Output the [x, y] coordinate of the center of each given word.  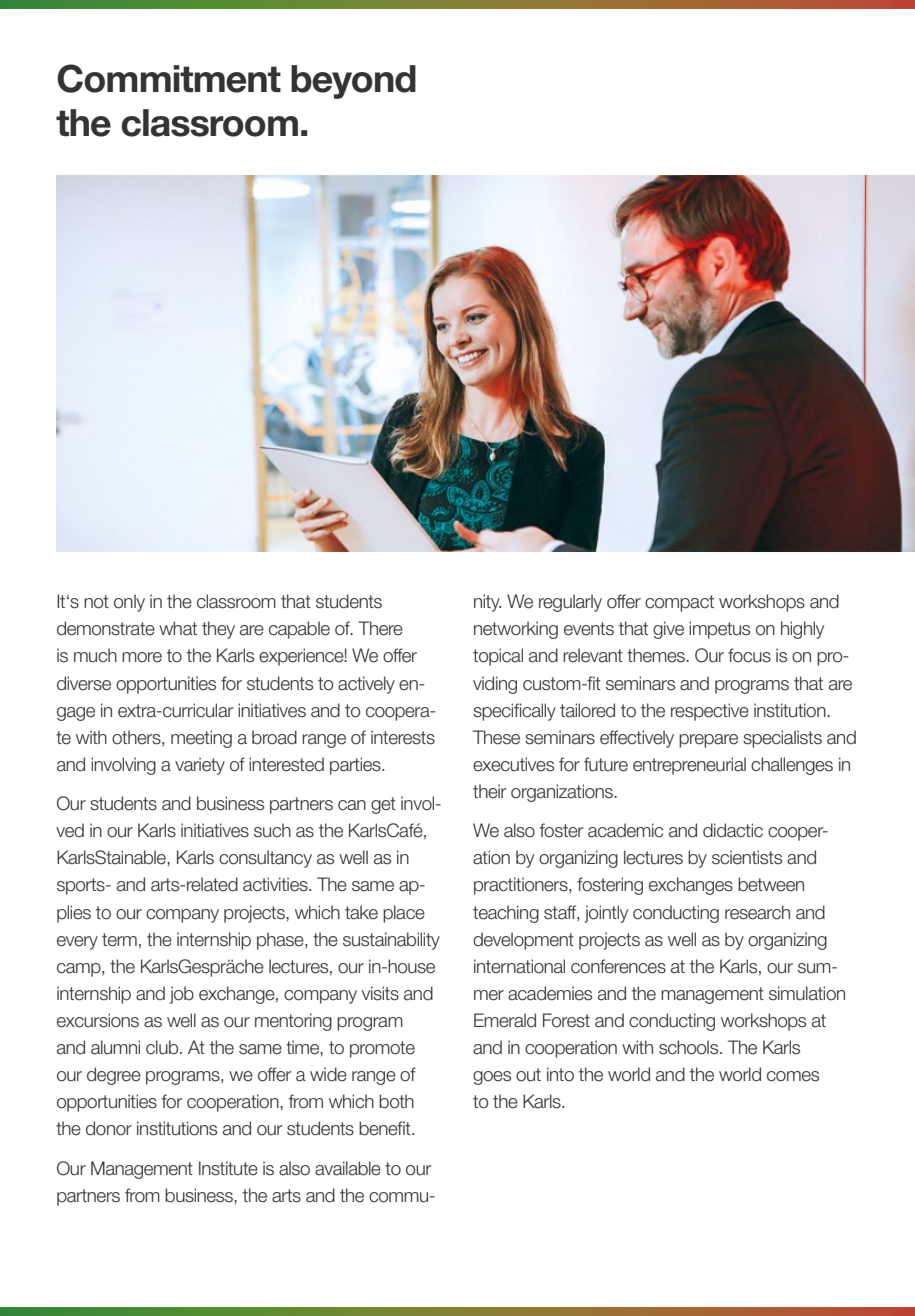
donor [109, 1128]
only [129, 603]
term [119, 940]
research [757, 912]
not [96, 602]
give [668, 630]
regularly [570, 603]
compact [679, 603]
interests [403, 737]
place [404, 914]
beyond [353, 82]
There [380, 628]
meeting [201, 739]
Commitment [169, 78]
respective [710, 712]
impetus [719, 630]
